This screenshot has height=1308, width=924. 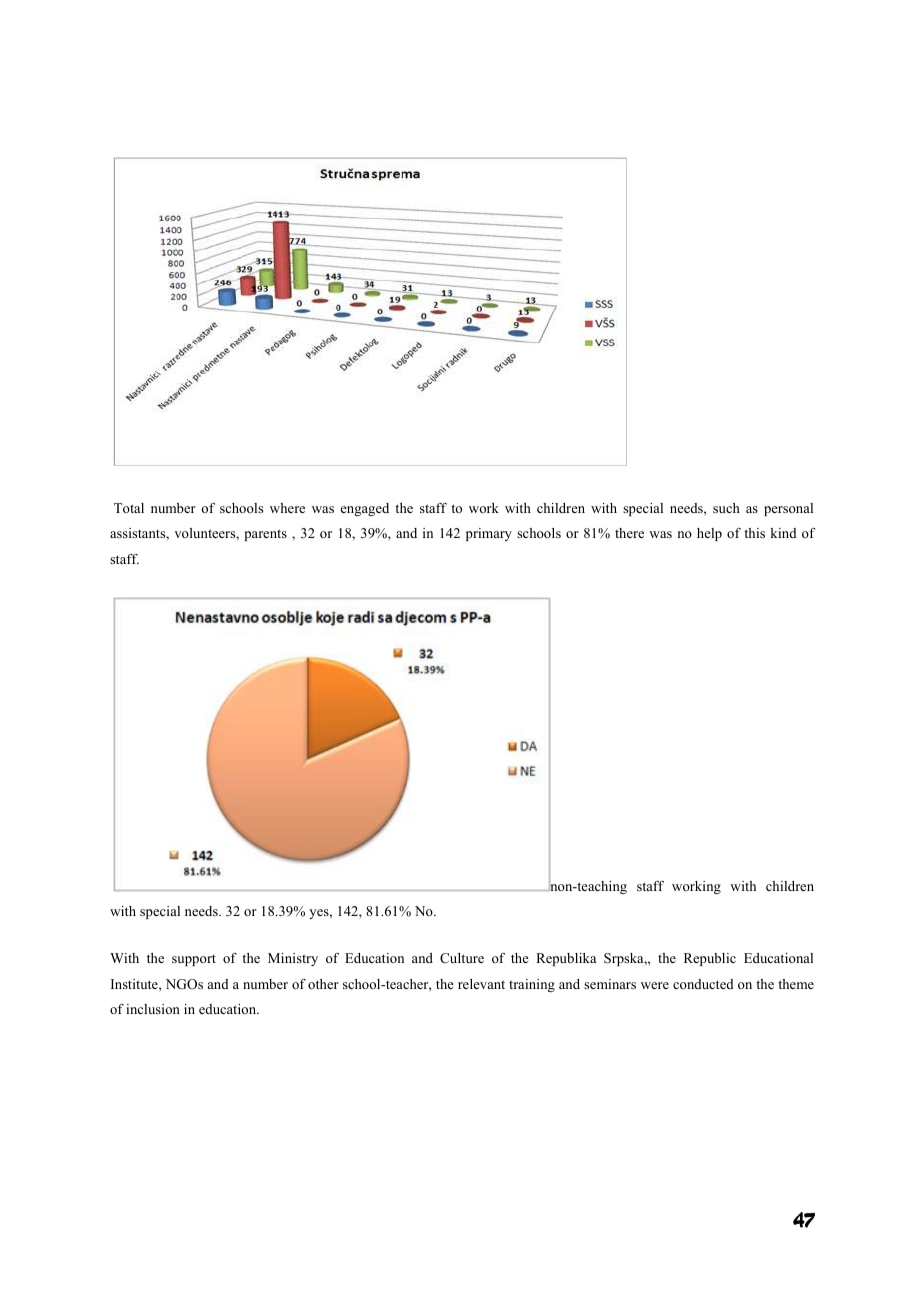 I want to click on Culture, so click(x=462, y=958).
